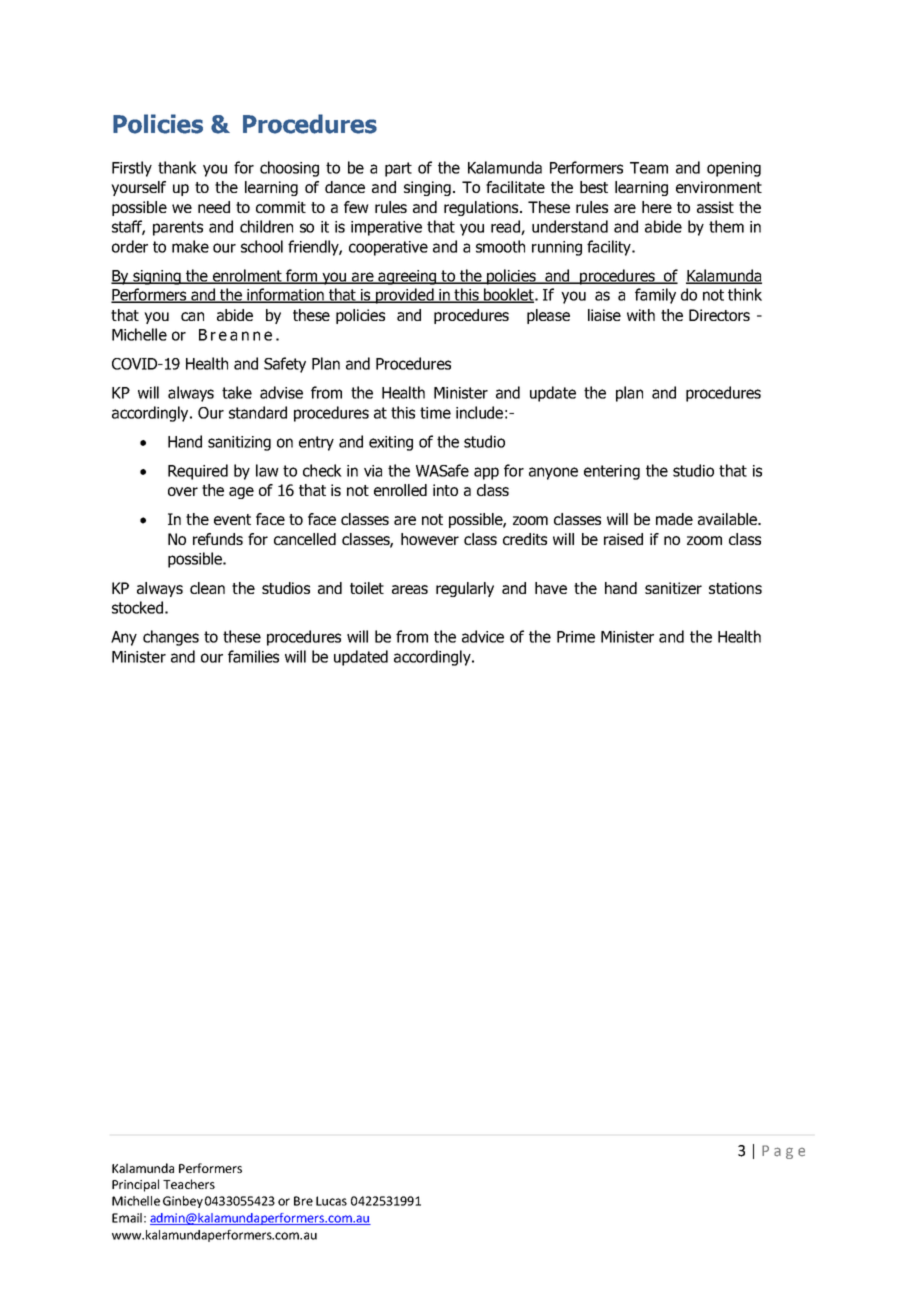  What do you see at coordinates (253, 656) in the screenshot?
I see `families` at bounding box center [253, 656].
